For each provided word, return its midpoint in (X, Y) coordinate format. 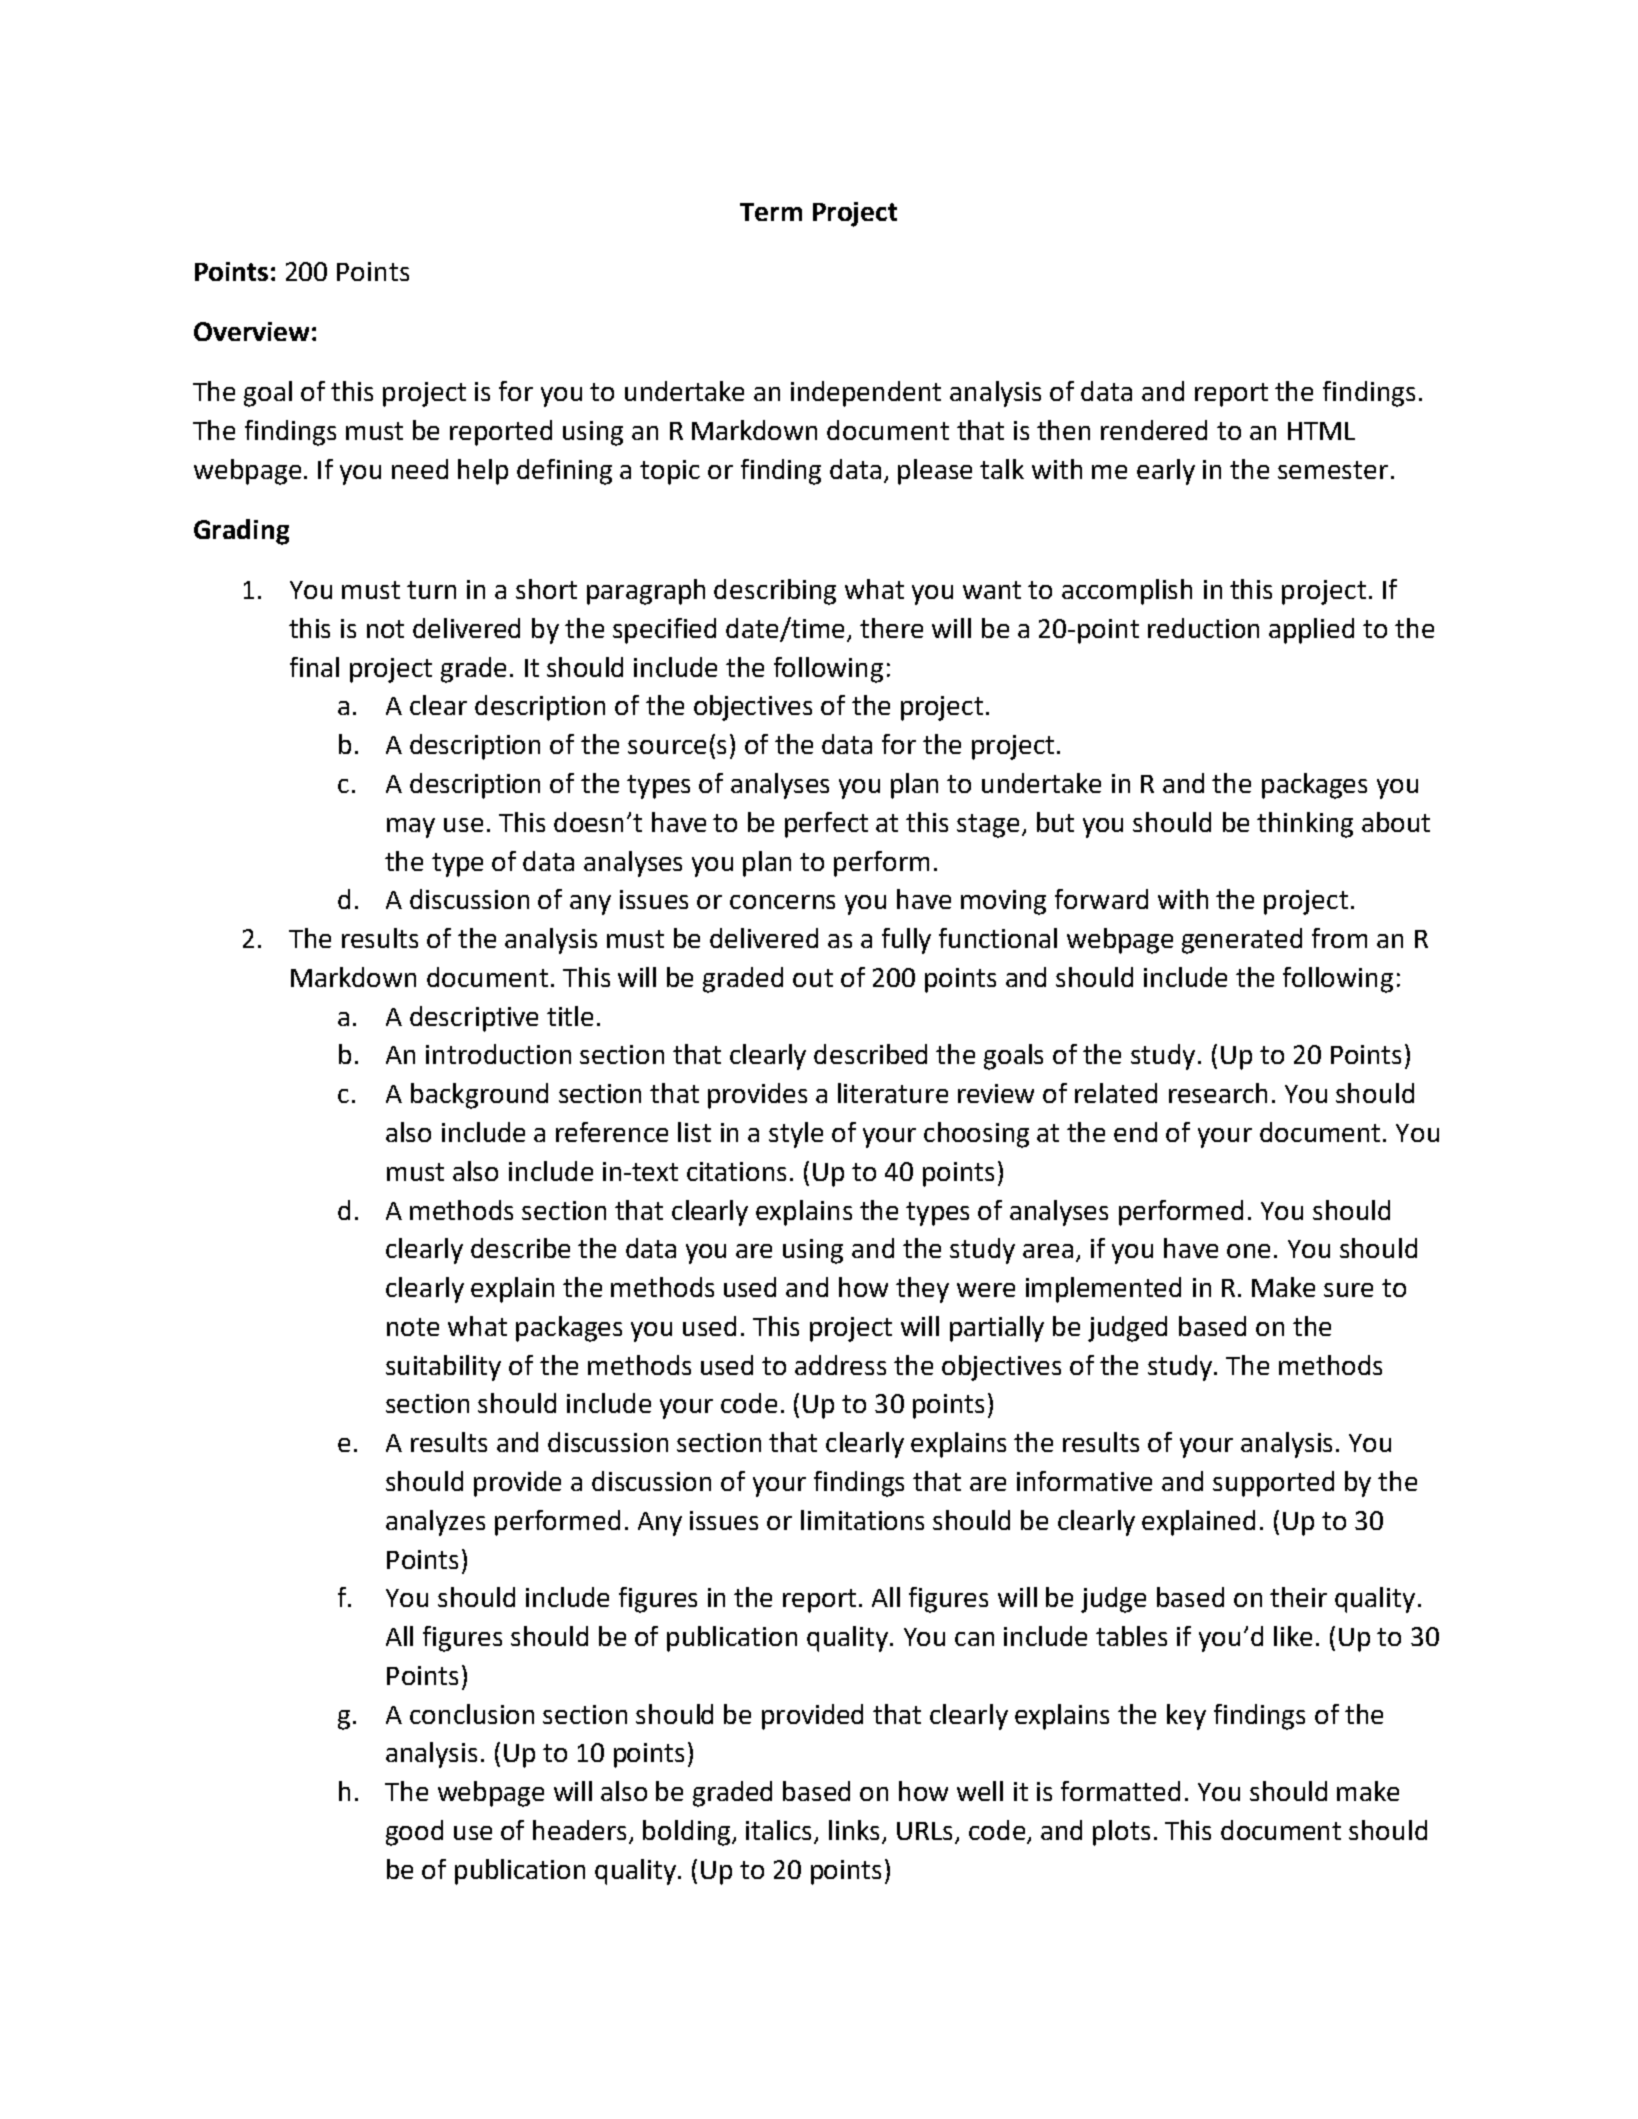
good (414, 1833)
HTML (1321, 431)
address (840, 1365)
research (1218, 1093)
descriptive (474, 1019)
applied (1311, 631)
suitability (443, 1368)
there (891, 628)
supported (1273, 1484)
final (314, 667)
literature (893, 1093)
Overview (251, 331)
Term (771, 212)
